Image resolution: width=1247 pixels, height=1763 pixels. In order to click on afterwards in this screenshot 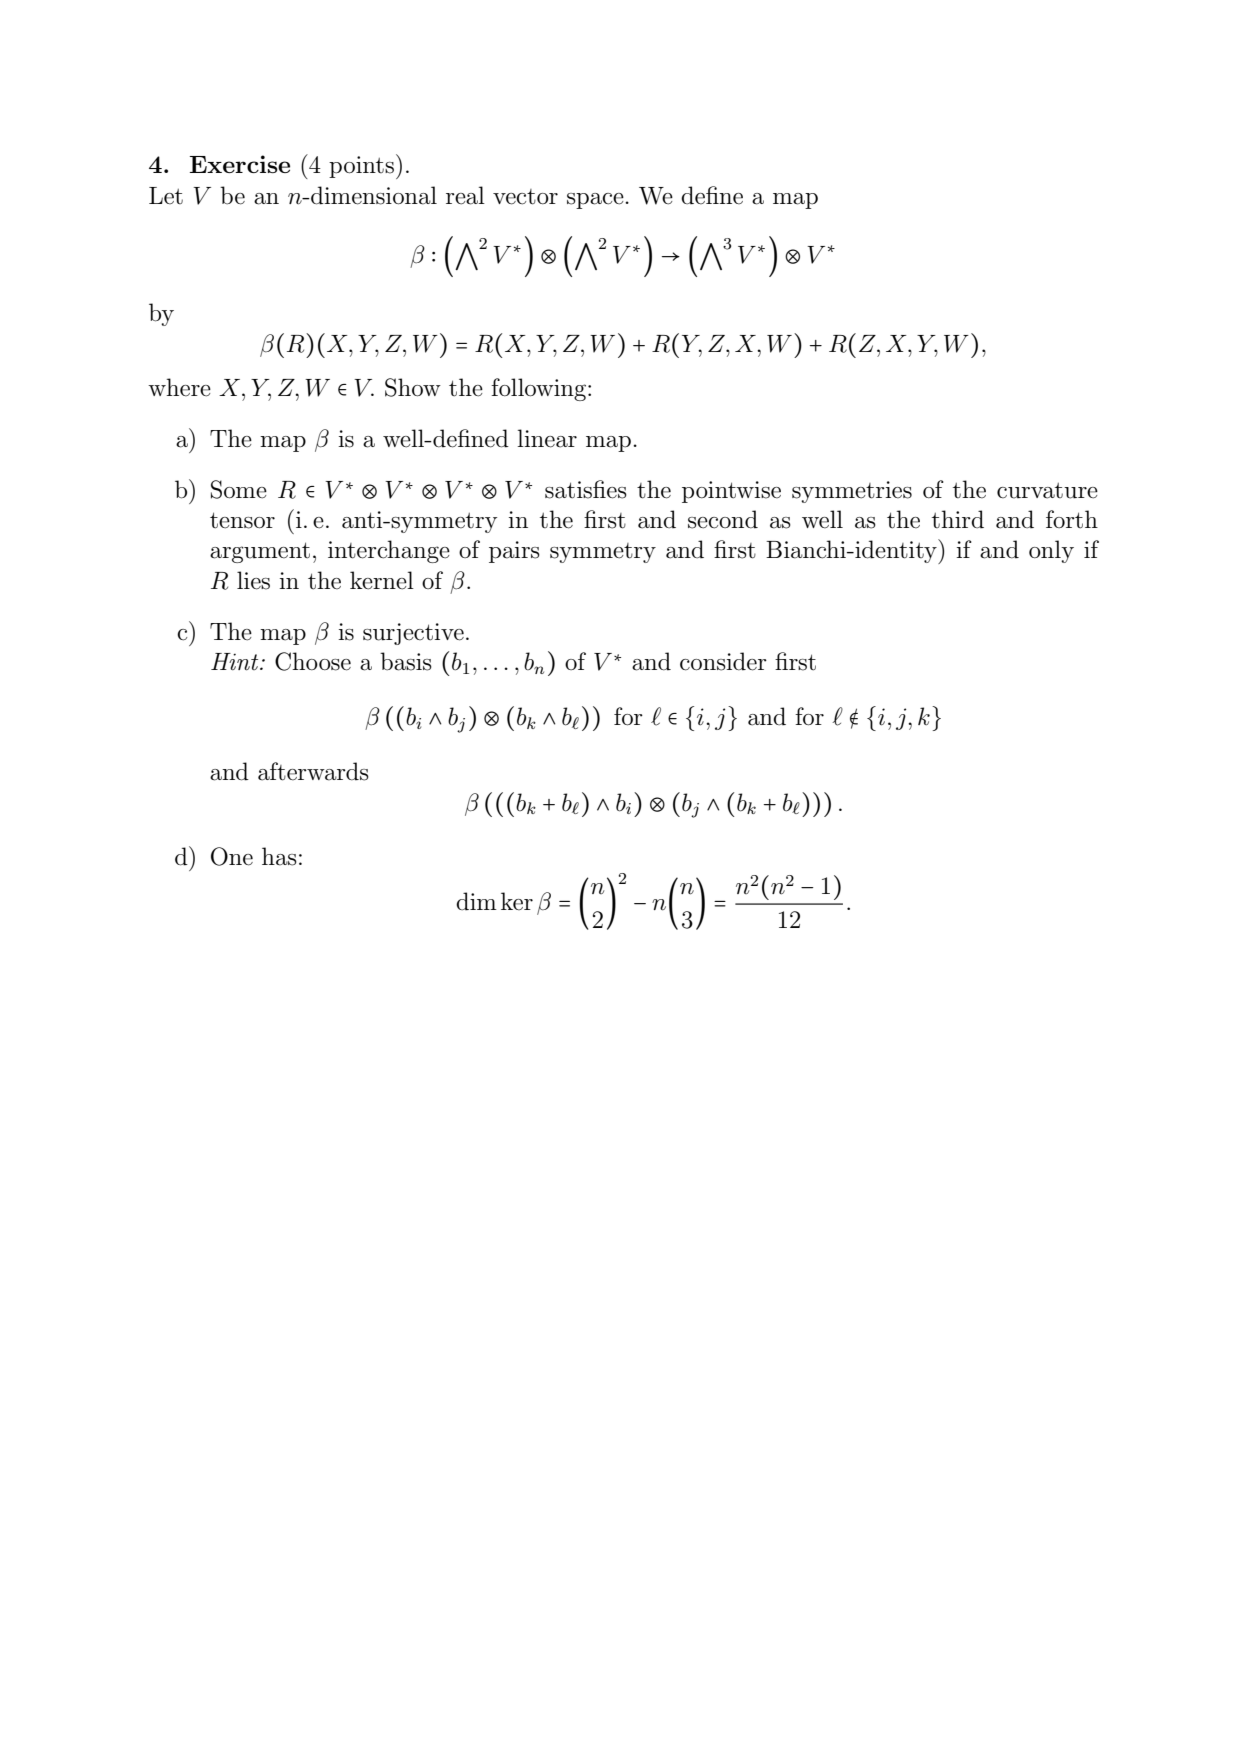, I will do `click(313, 771)`.
